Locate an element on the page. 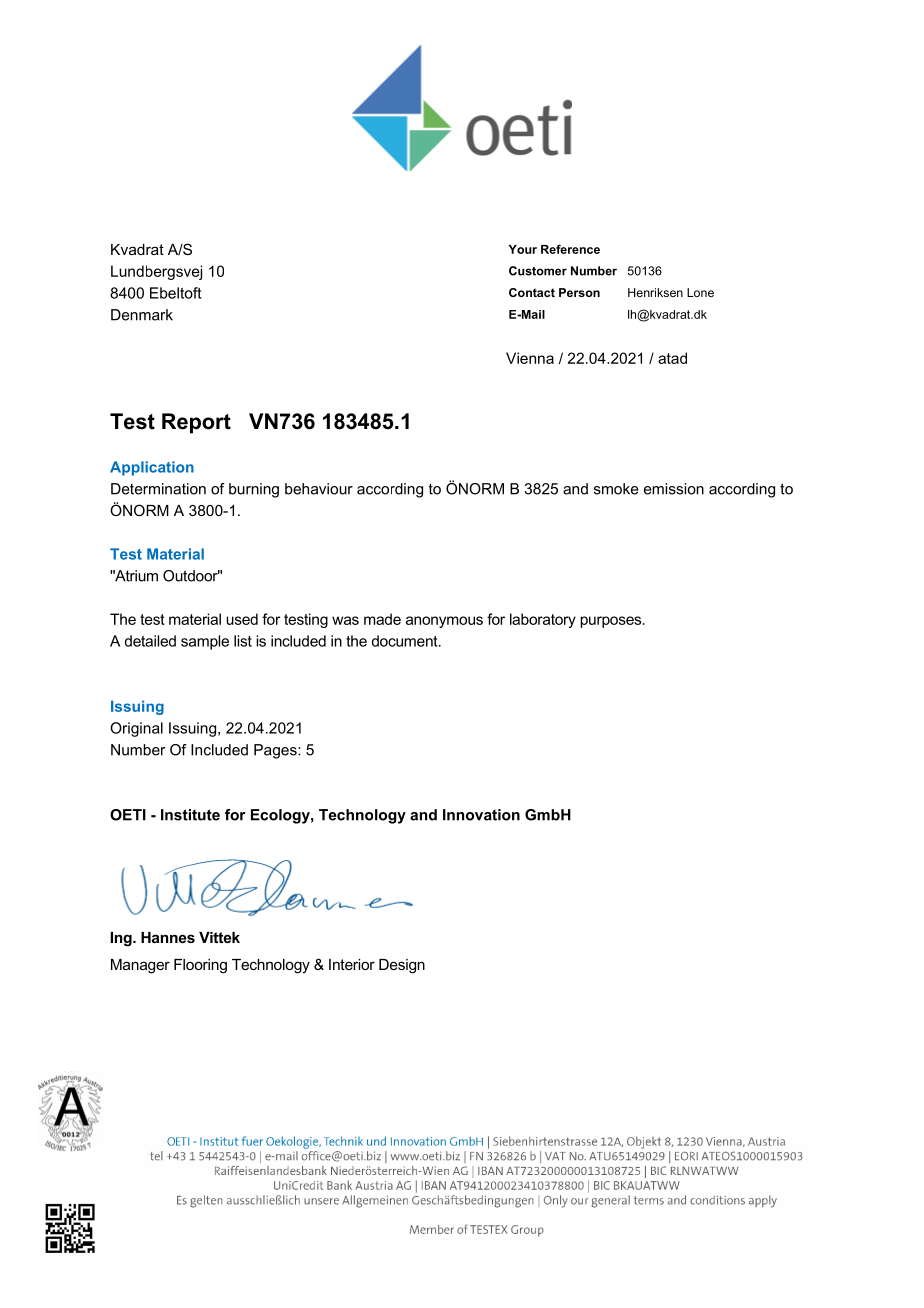 The width and height of the page is (924, 1308). Your is located at coordinates (523, 249).
